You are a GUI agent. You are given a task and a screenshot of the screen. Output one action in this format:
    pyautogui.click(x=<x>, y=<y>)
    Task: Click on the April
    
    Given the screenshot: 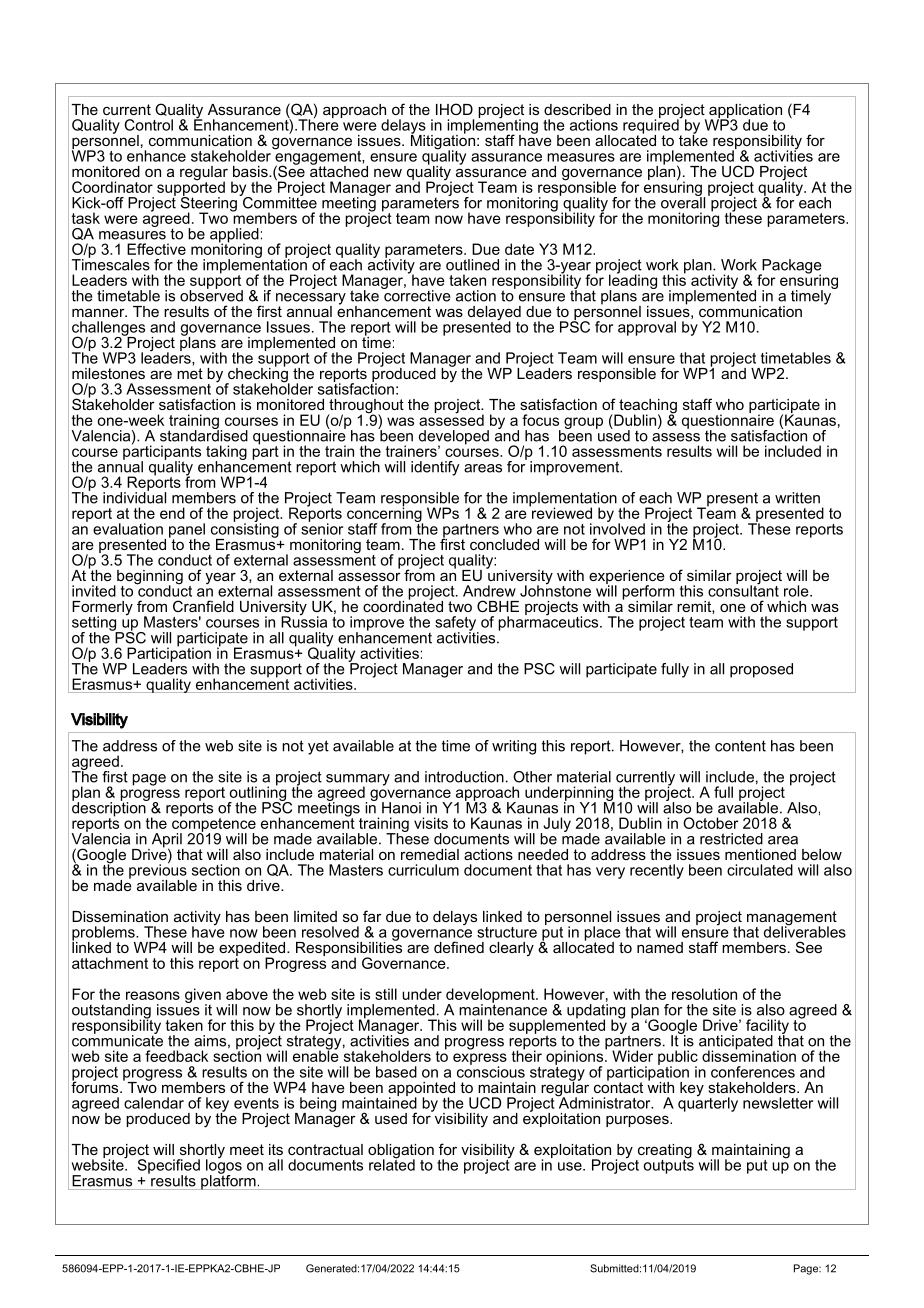 What is the action you would take?
    pyautogui.click(x=166, y=841)
